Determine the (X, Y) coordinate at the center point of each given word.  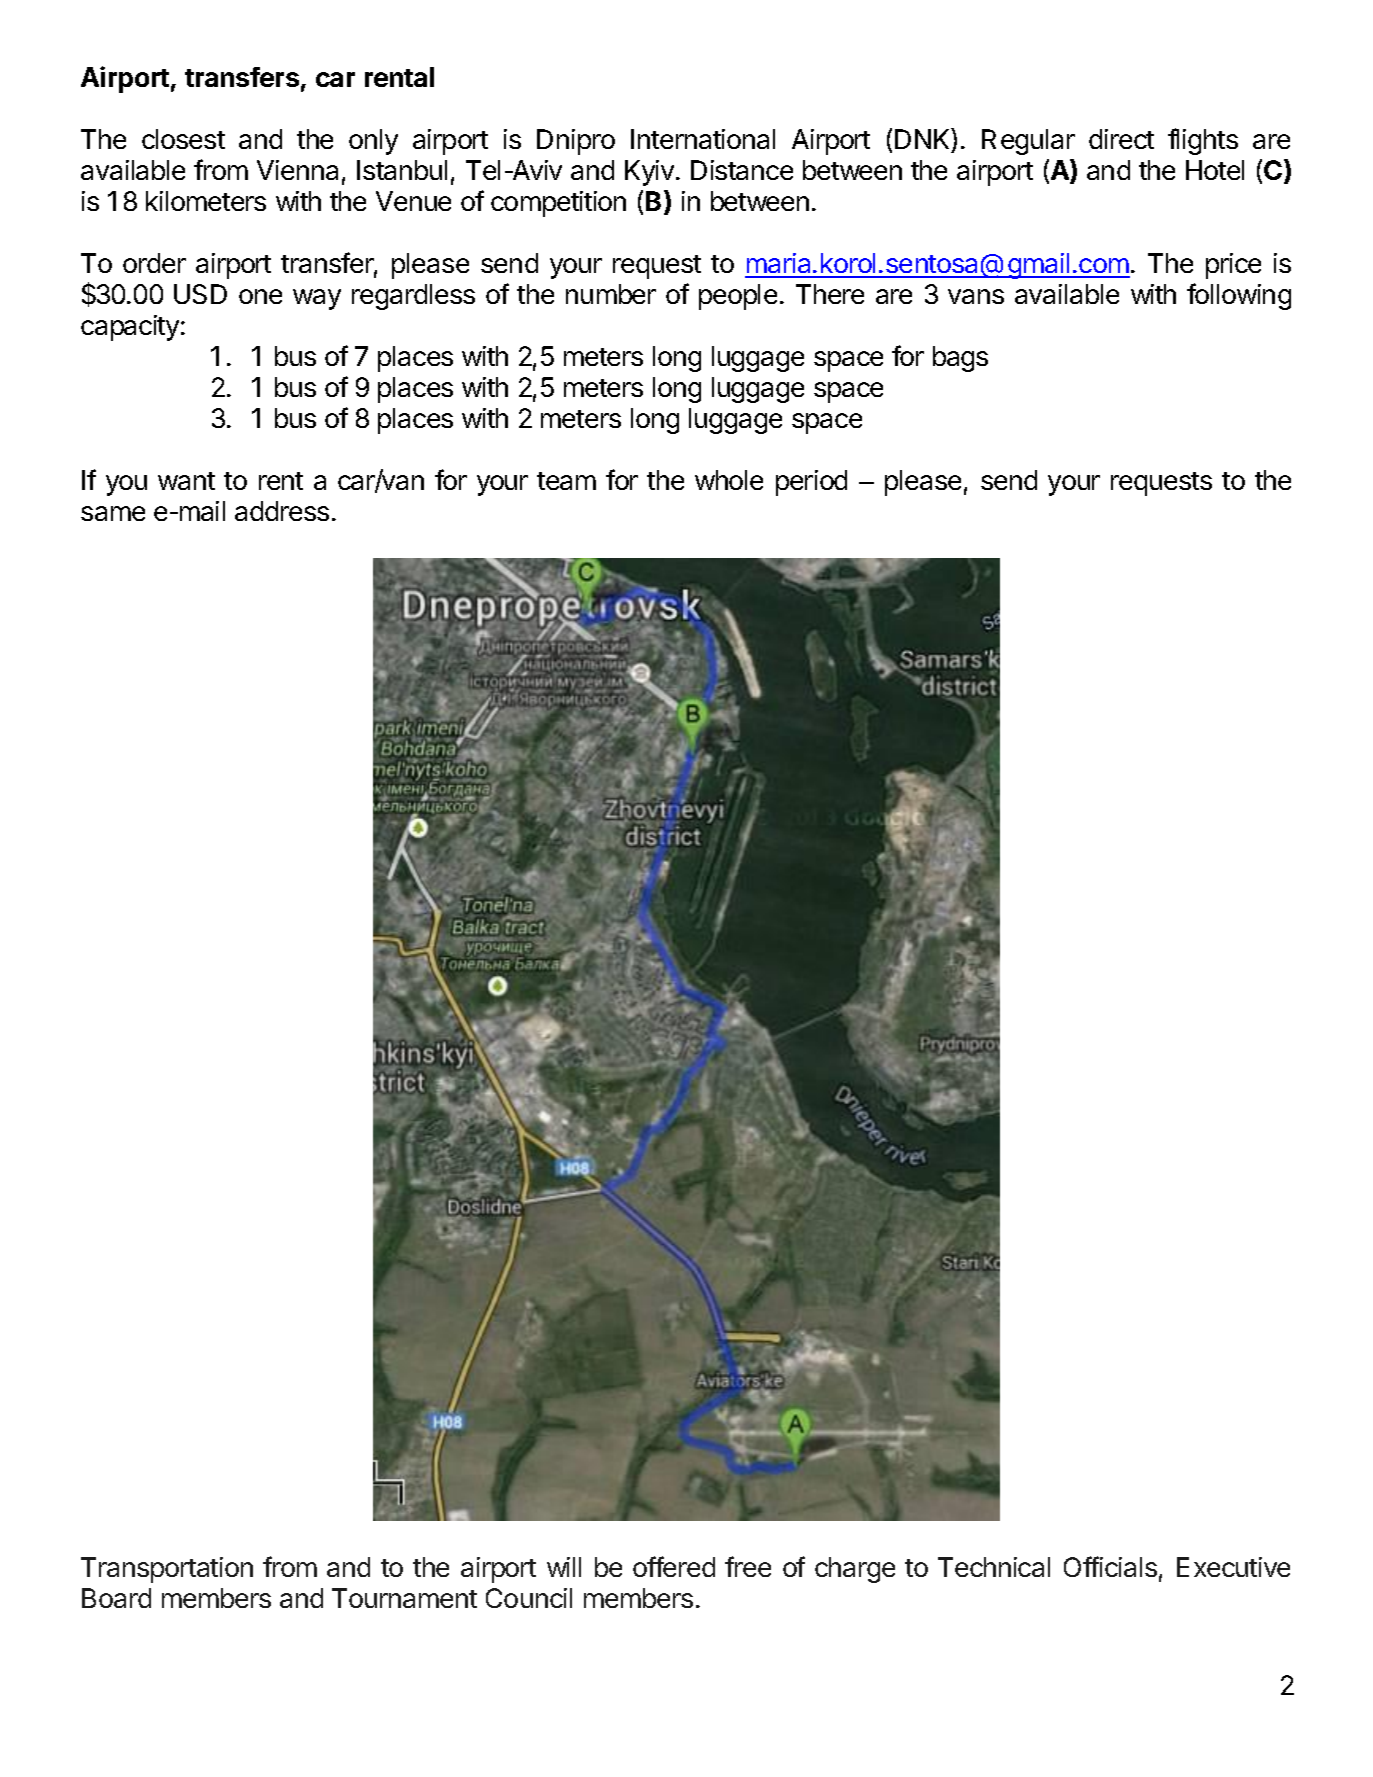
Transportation (167, 1570)
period (811, 483)
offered (674, 1566)
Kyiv (649, 173)
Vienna (297, 170)
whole (729, 480)
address (282, 511)
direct (1121, 139)
